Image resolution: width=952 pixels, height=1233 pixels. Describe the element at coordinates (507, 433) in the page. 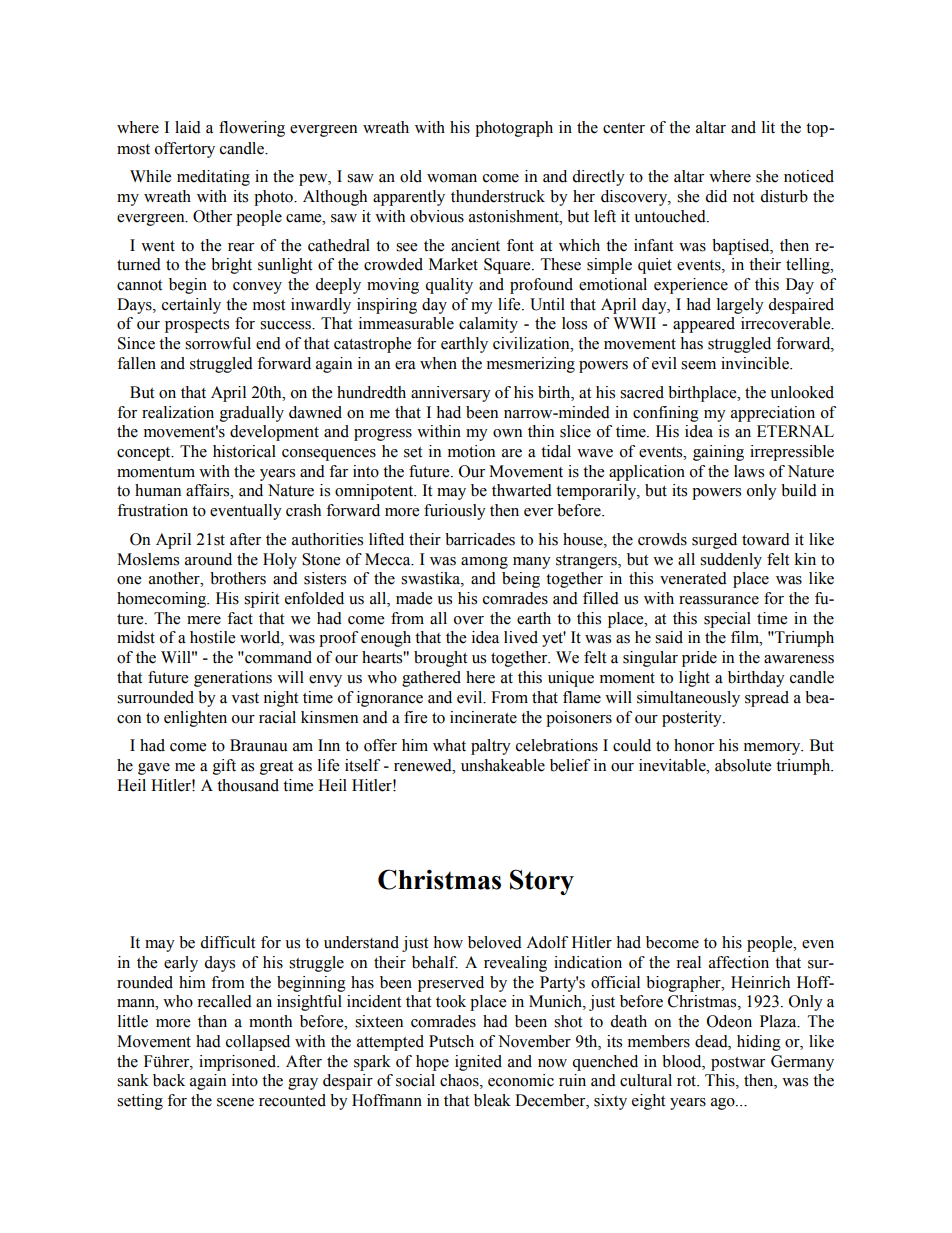

I see `own` at that location.
